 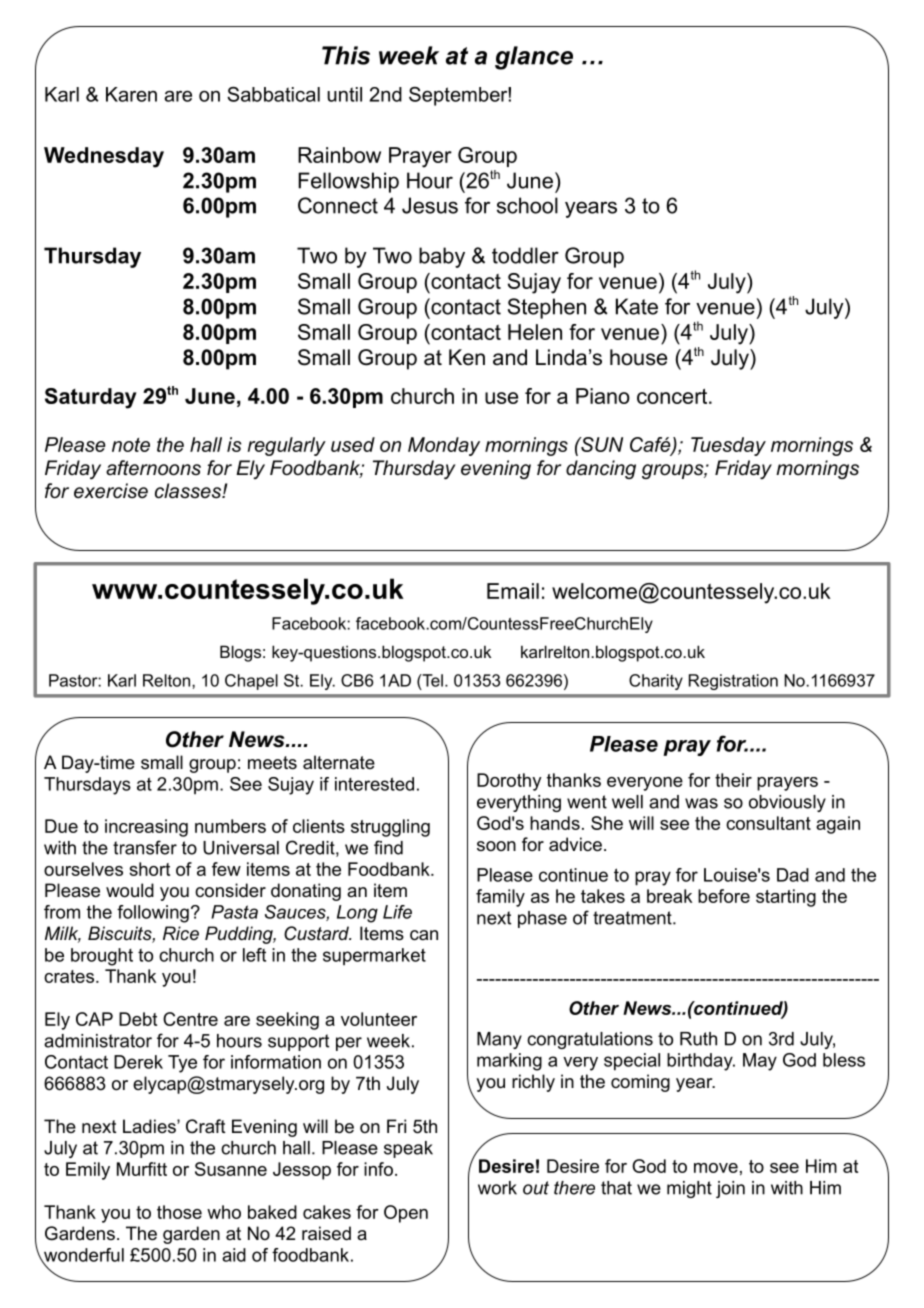 What do you see at coordinates (730, 1189) in the document?
I see `join` at bounding box center [730, 1189].
